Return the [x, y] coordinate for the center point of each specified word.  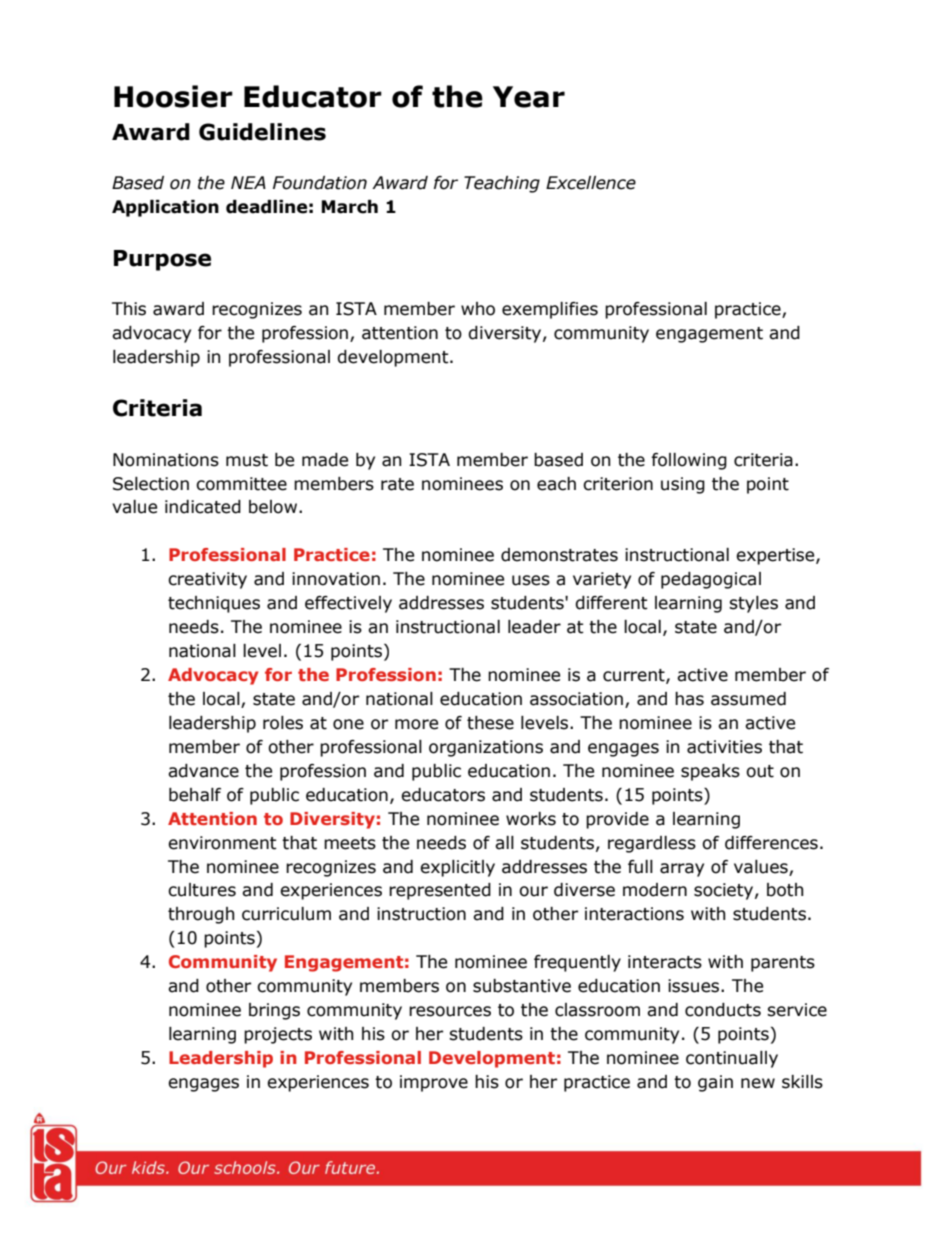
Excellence [591, 183]
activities [724, 747]
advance [203, 771]
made [325, 460]
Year [529, 97]
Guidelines [262, 132]
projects [278, 1035]
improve [434, 1083]
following [689, 461]
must [247, 460]
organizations [486, 748]
